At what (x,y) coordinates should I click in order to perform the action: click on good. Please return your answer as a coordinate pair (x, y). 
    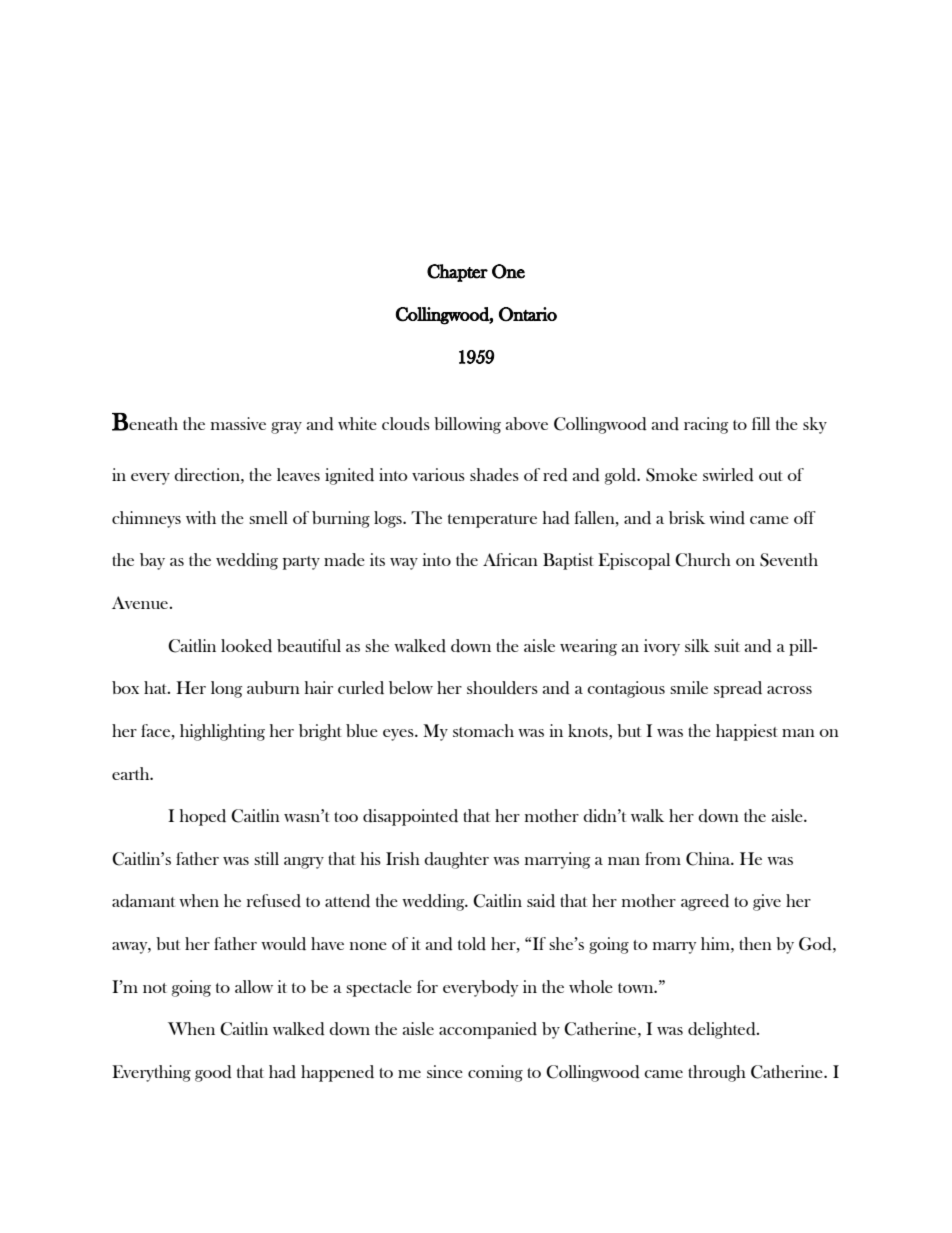
    Looking at the image, I should click on (213, 1073).
